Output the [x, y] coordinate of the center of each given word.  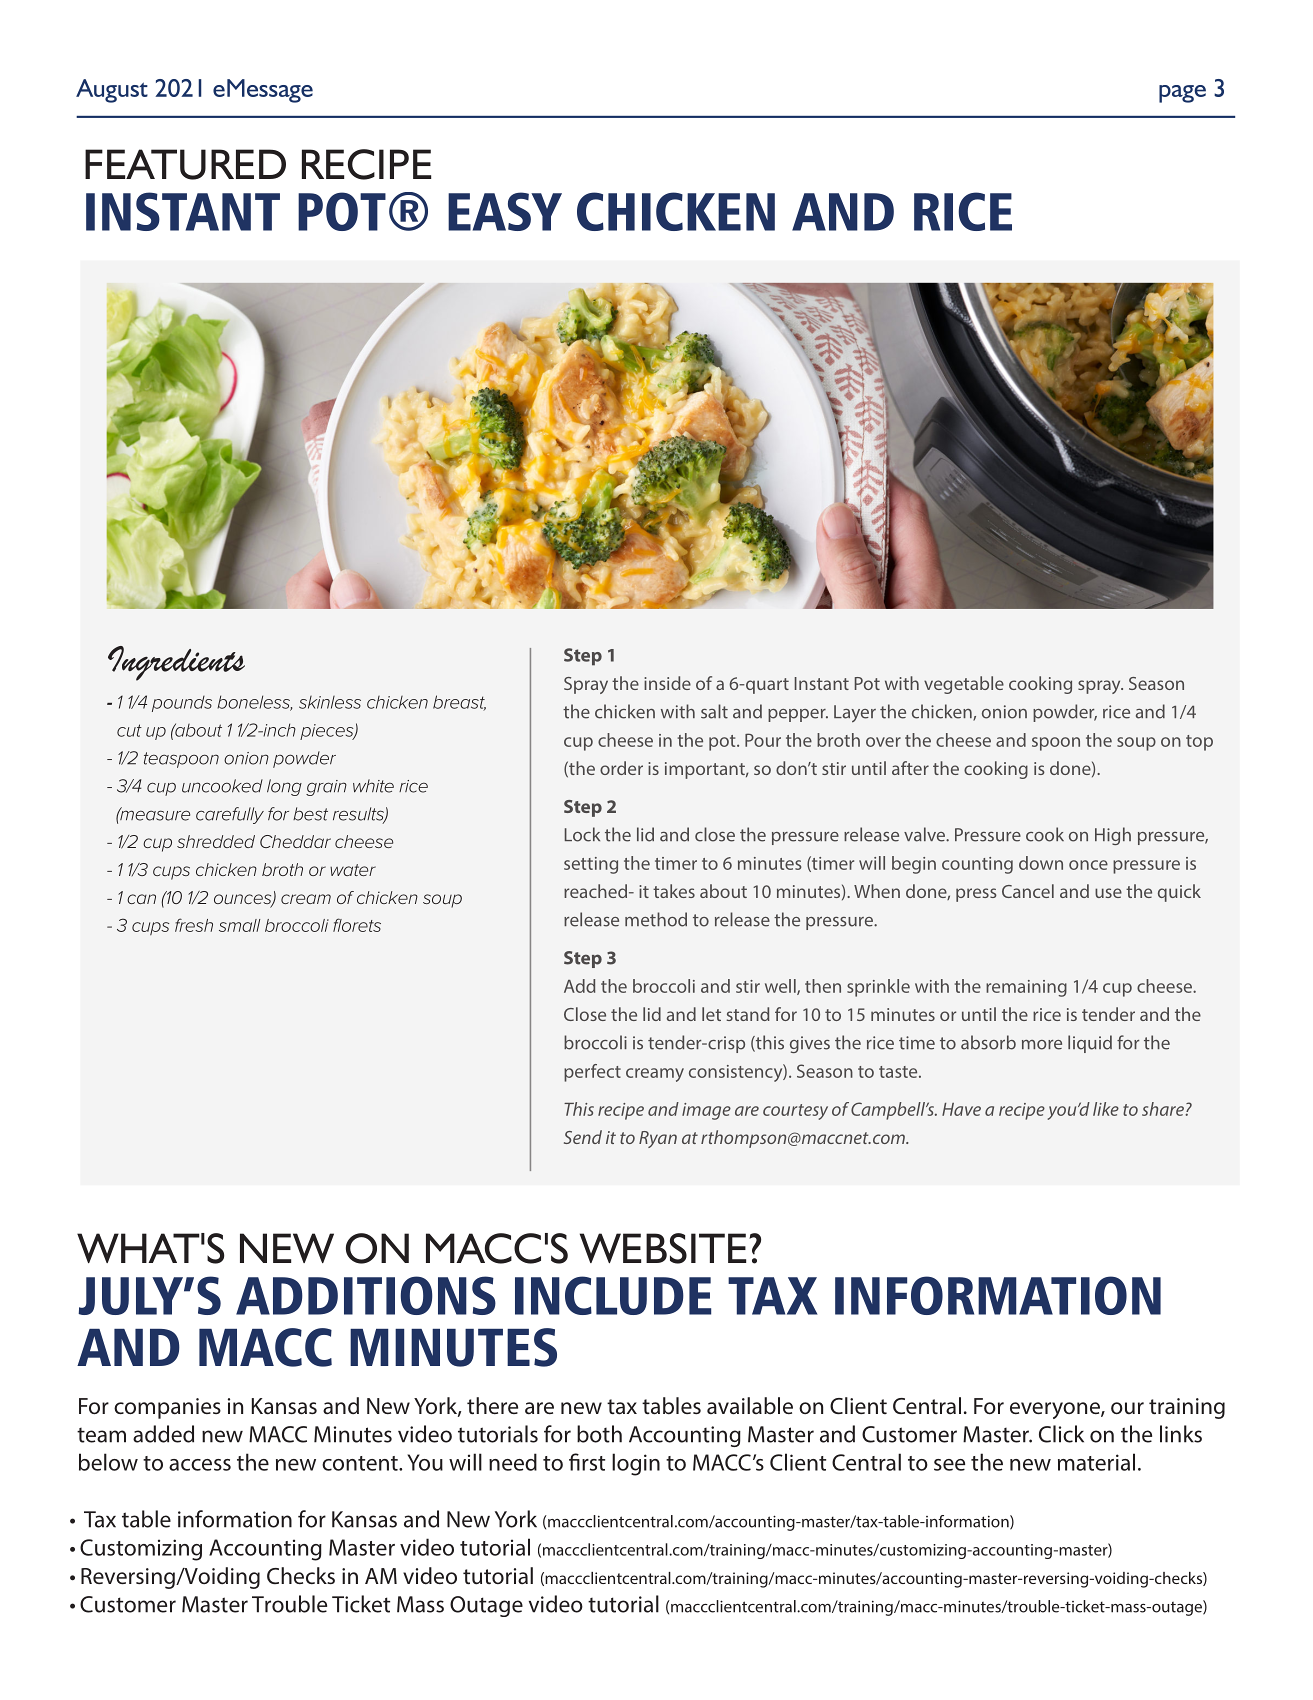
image [706, 1111]
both [599, 1434]
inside [667, 683]
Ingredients [176, 663]
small [239, 925]
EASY [505, 211]
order [621, 768]
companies [167, 1408]
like [1106, 1109]
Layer [855, 714]
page [1182, 94]
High [1113, 836]
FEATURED [185, 164]
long [284, 787]
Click [1061, 1434]
